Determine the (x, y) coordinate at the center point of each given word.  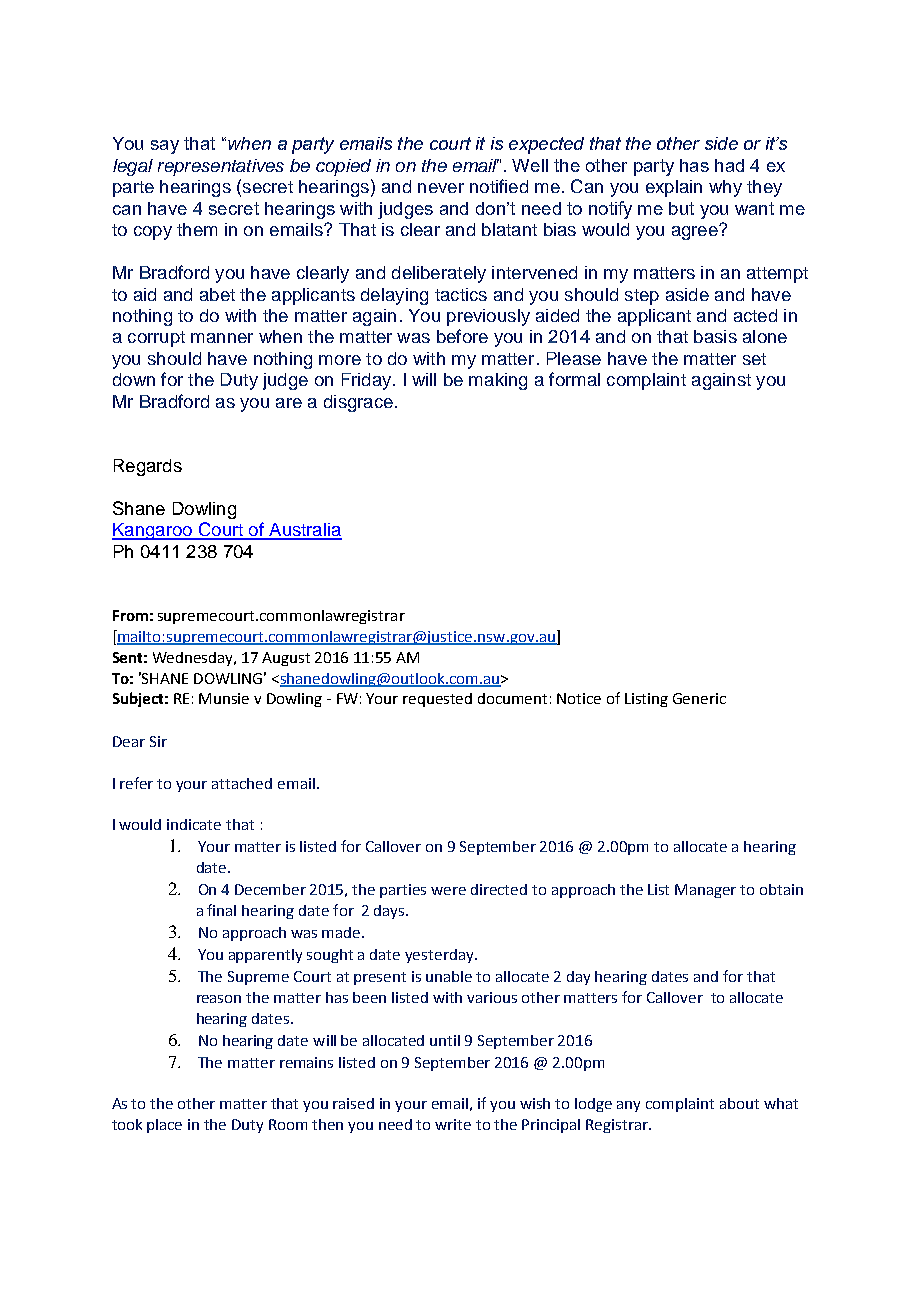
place (164, 1126)
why (725, 188)
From (130, 615)
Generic (699, 698)
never (441, 188)
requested (437, 700)
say (165, 147)
